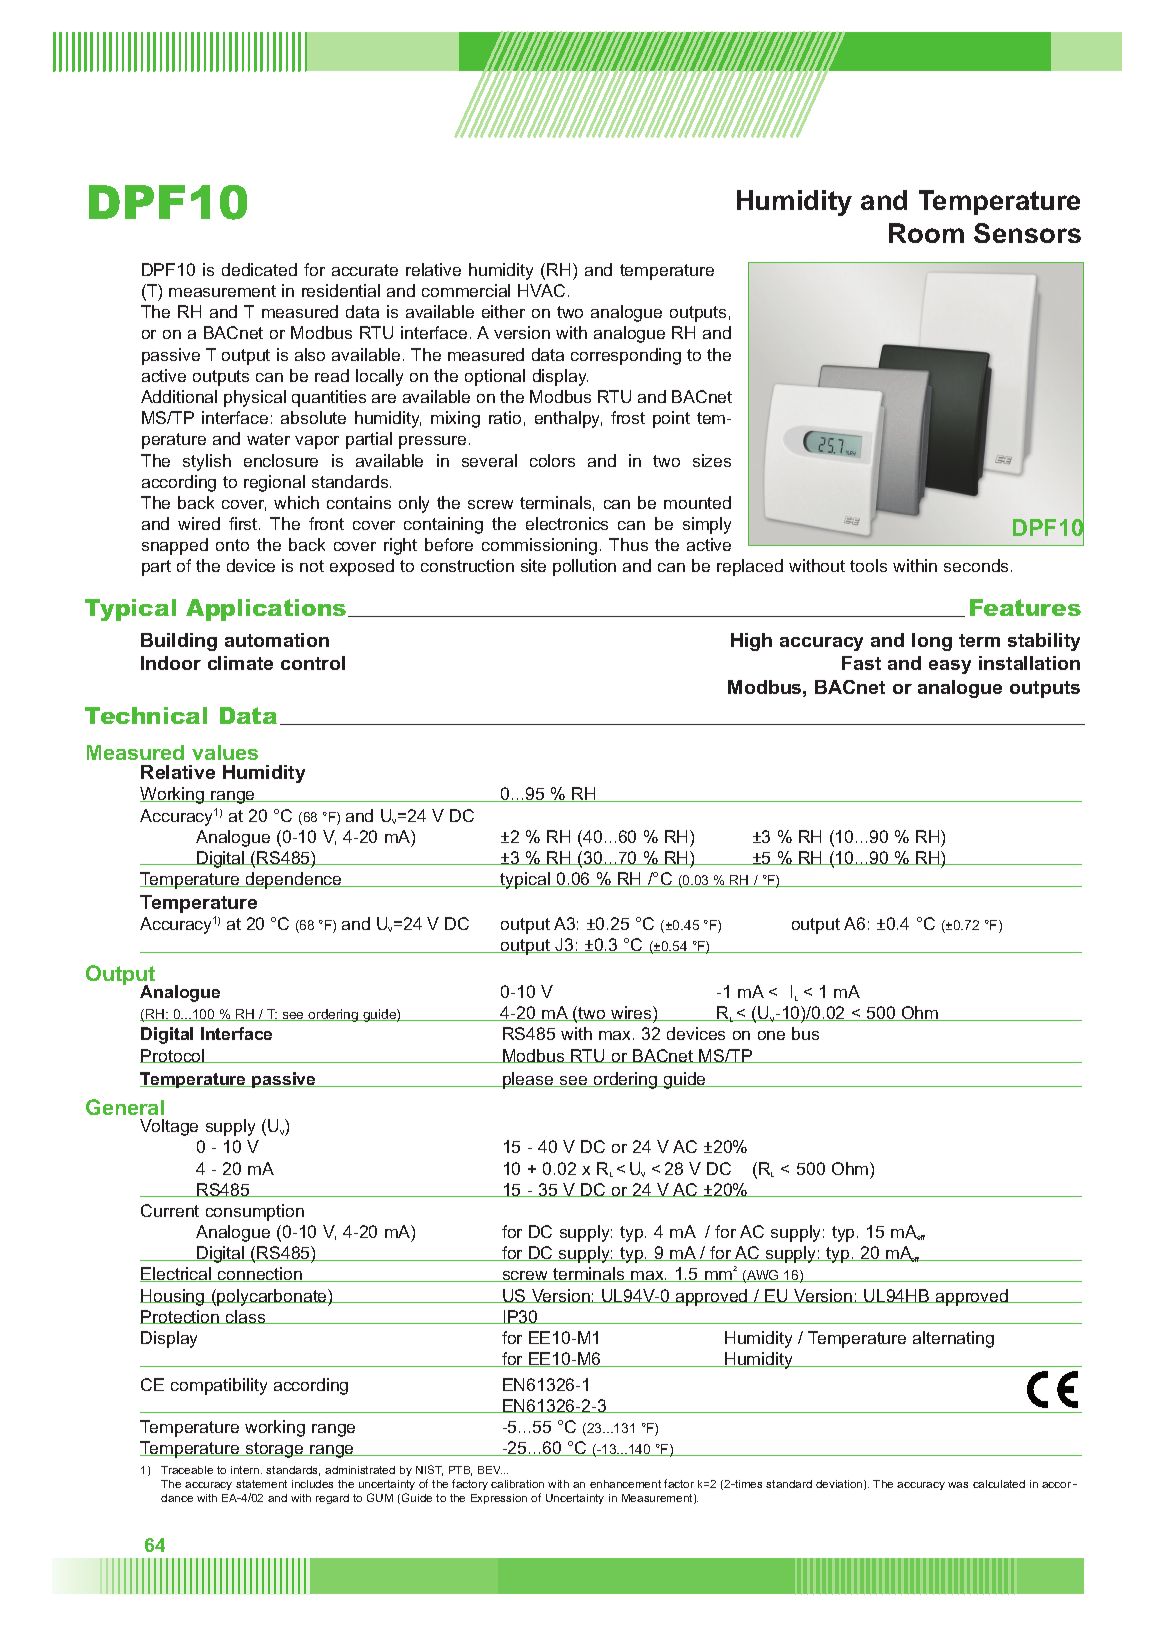 The image size is (1167, 1651). Describe the element at coordinates (631, 1013) in the page. I see `wires` at that location.
